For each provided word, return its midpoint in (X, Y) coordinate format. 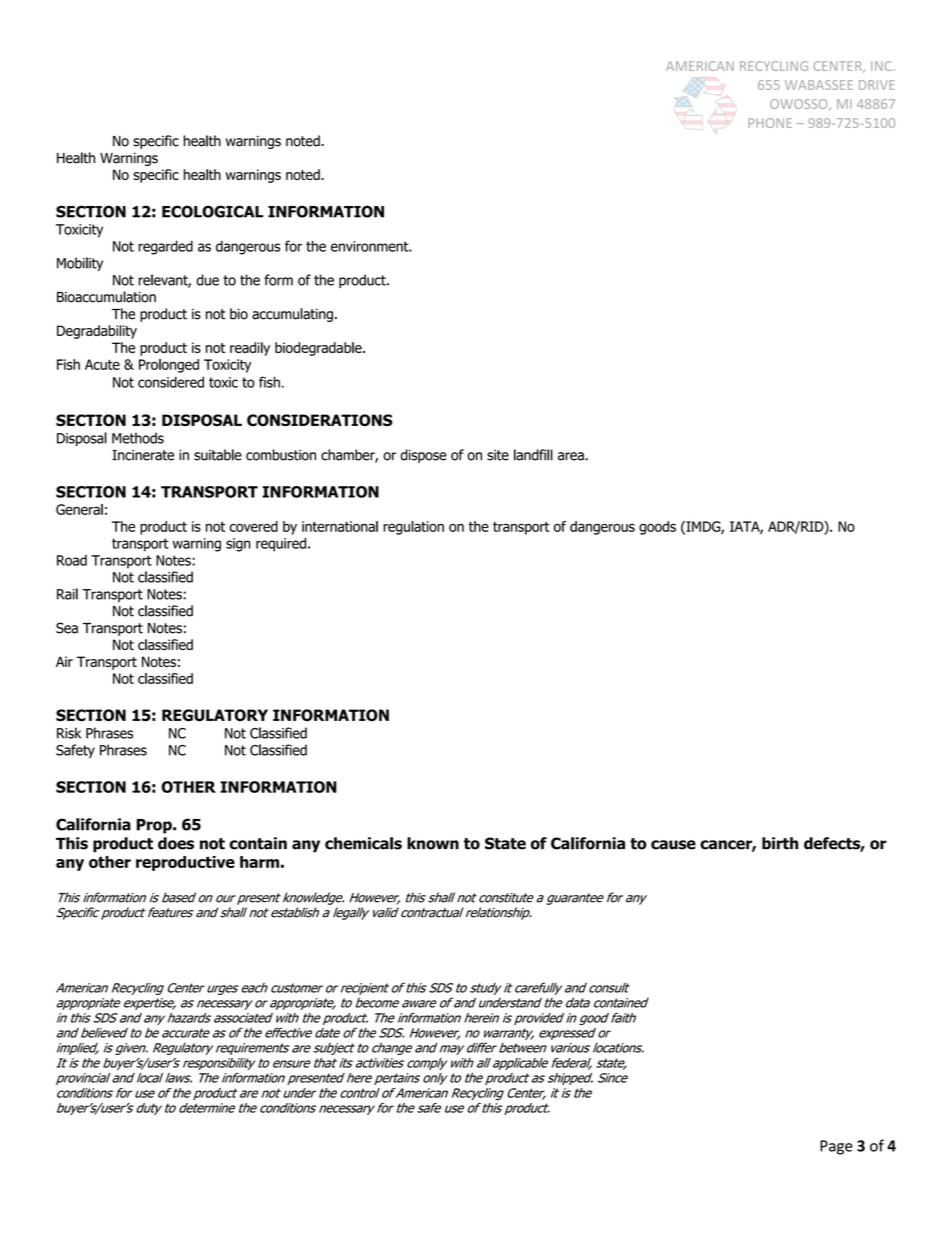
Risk (69, 733)
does (176, 843)
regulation (413, 528)
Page (836, 1147)
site (498, 455)
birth (780, 843)
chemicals (363, 843)
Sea (67, 628)
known (433, 843)
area (572, 456)
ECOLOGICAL (212, 211)
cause (673, 845)
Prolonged (169, 366)
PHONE (770, 123)
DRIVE (877, 85)
